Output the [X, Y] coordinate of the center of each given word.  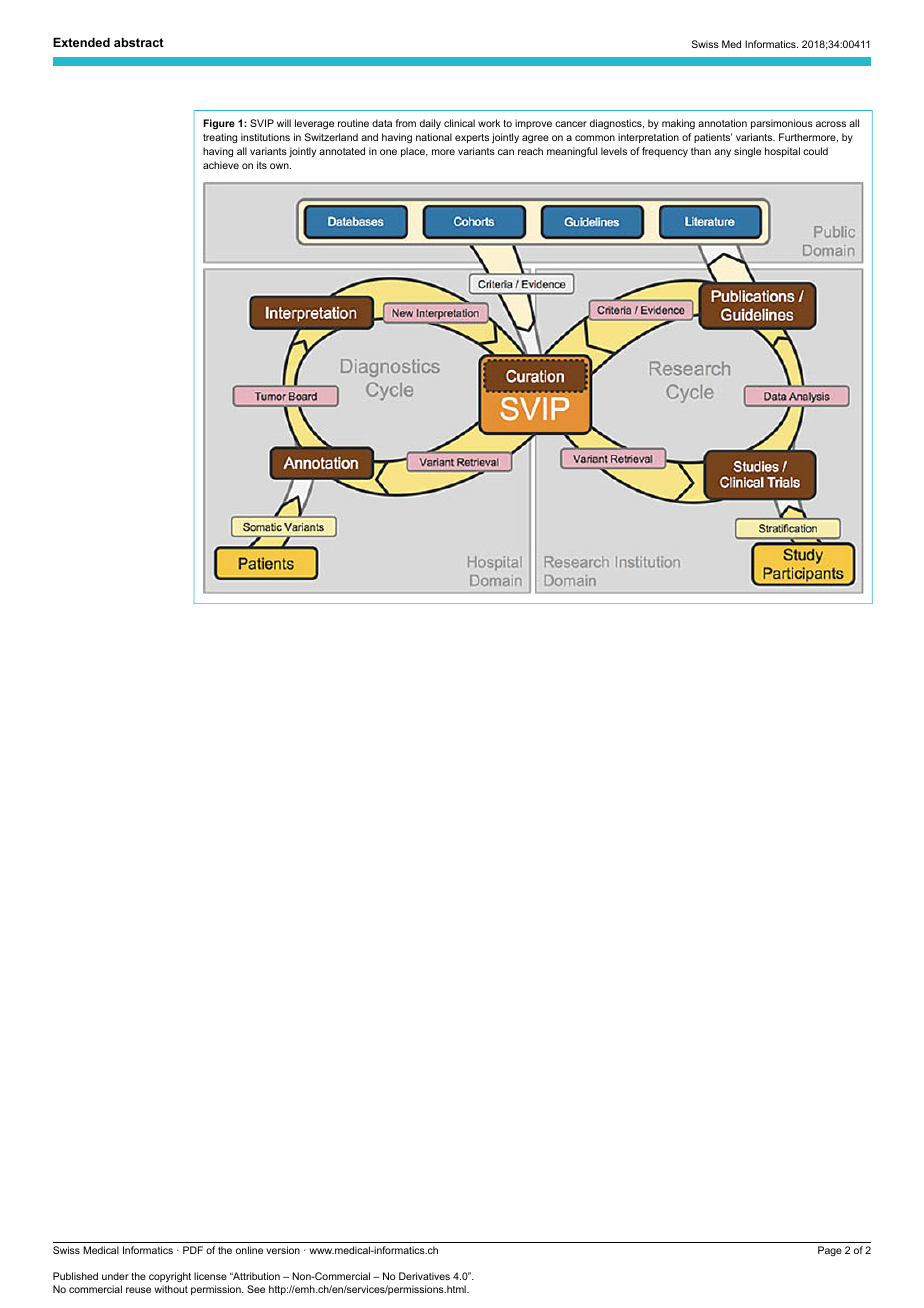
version [283, 1250]
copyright [170, 1277]
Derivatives [424, 1276]
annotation [722, 123]
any [722, 153]
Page [830, 1251]
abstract [139, 42]
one [388, 152]
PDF [193, 1250]
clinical [459, 123]
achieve [221, 165]
